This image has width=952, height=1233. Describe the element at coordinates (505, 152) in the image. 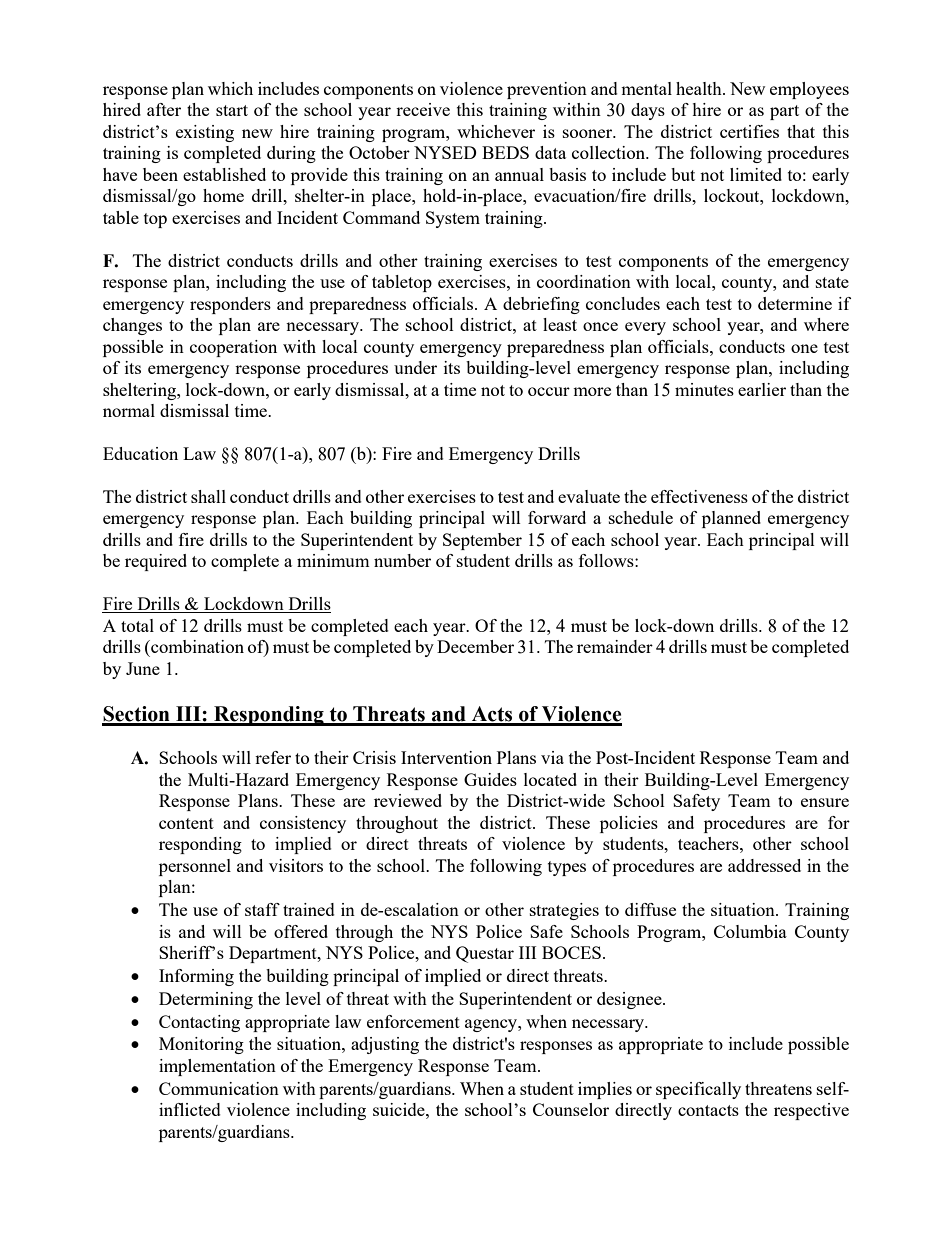

I see `BEDS` at that location.
